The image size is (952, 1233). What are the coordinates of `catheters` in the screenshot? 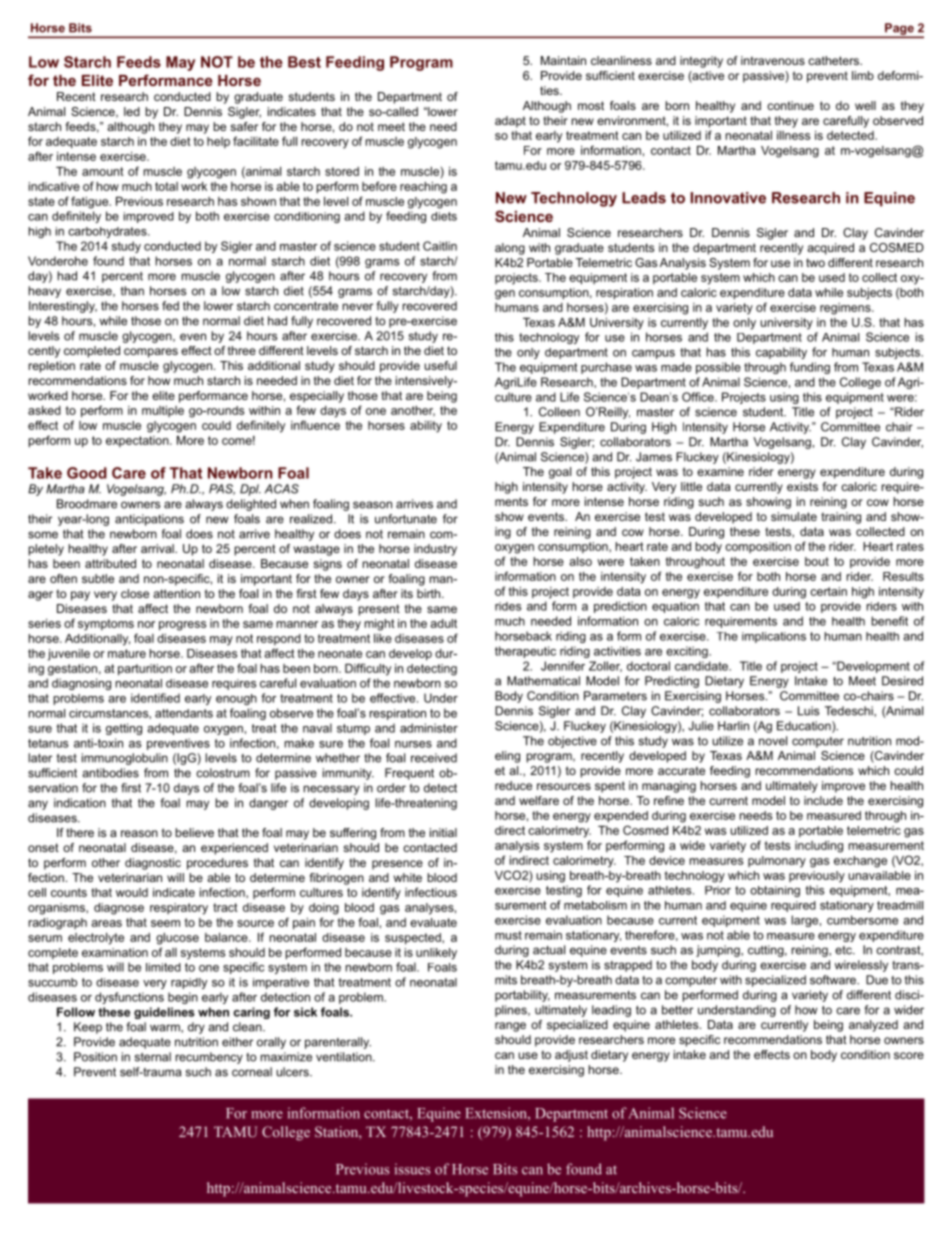 It's located at (834, 60).
